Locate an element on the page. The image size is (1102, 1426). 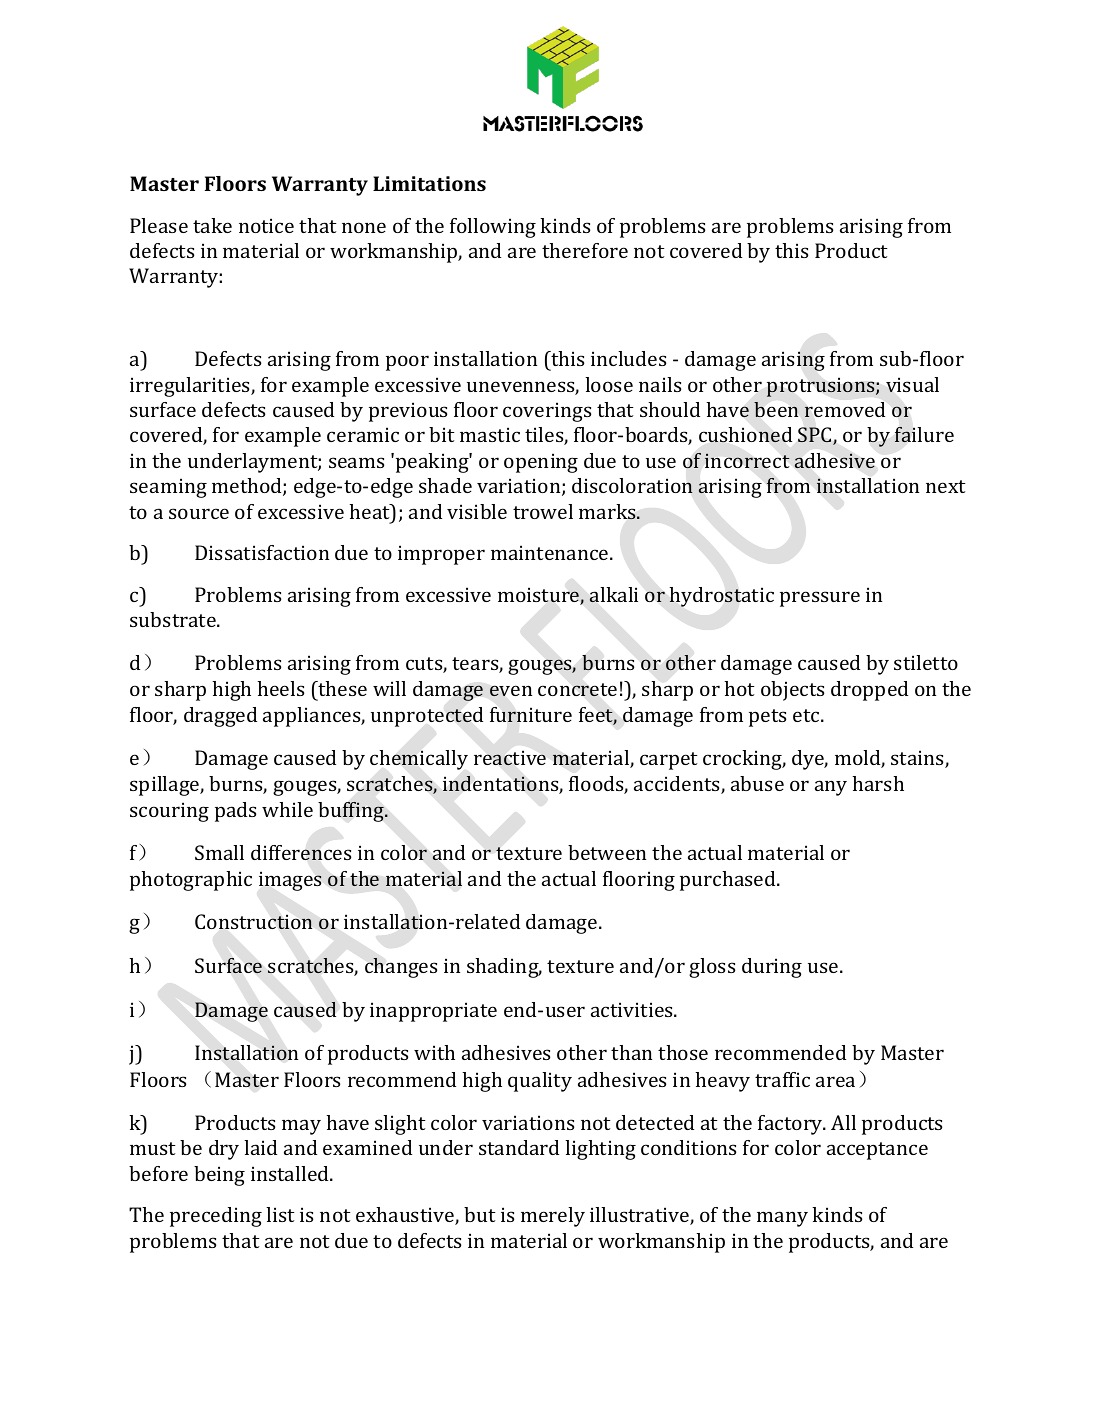
furniture is located at coordinates (531, 714).
